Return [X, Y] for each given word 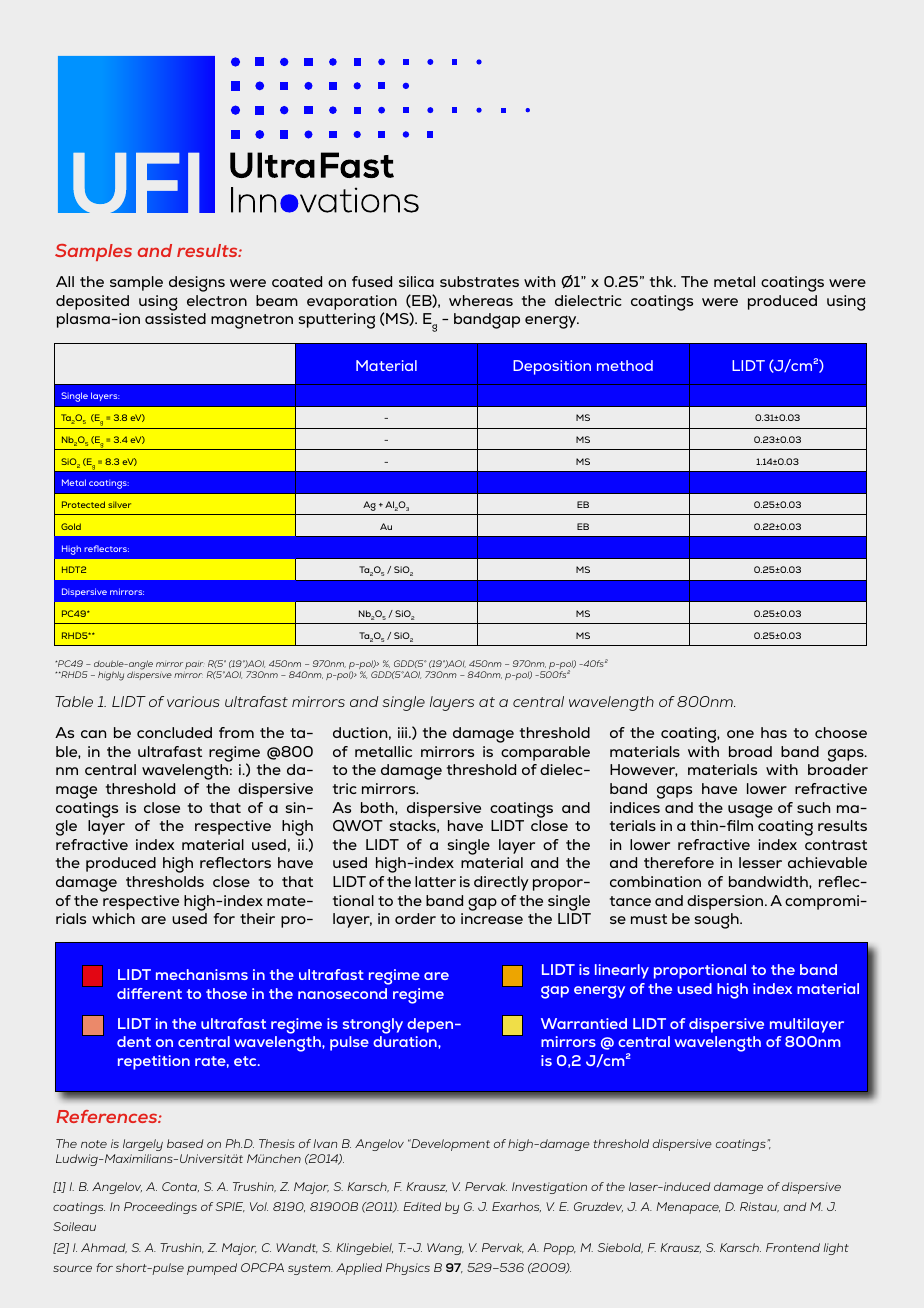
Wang [445, 1249]
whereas [481, 300]
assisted [175, 318]
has [774, 732]
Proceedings [160, 1208]
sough [718, 921]
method [625, 365]
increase [492, 918]
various [193, 701]
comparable [545, 753]
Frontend [793, 1247]
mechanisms [202, 974]
